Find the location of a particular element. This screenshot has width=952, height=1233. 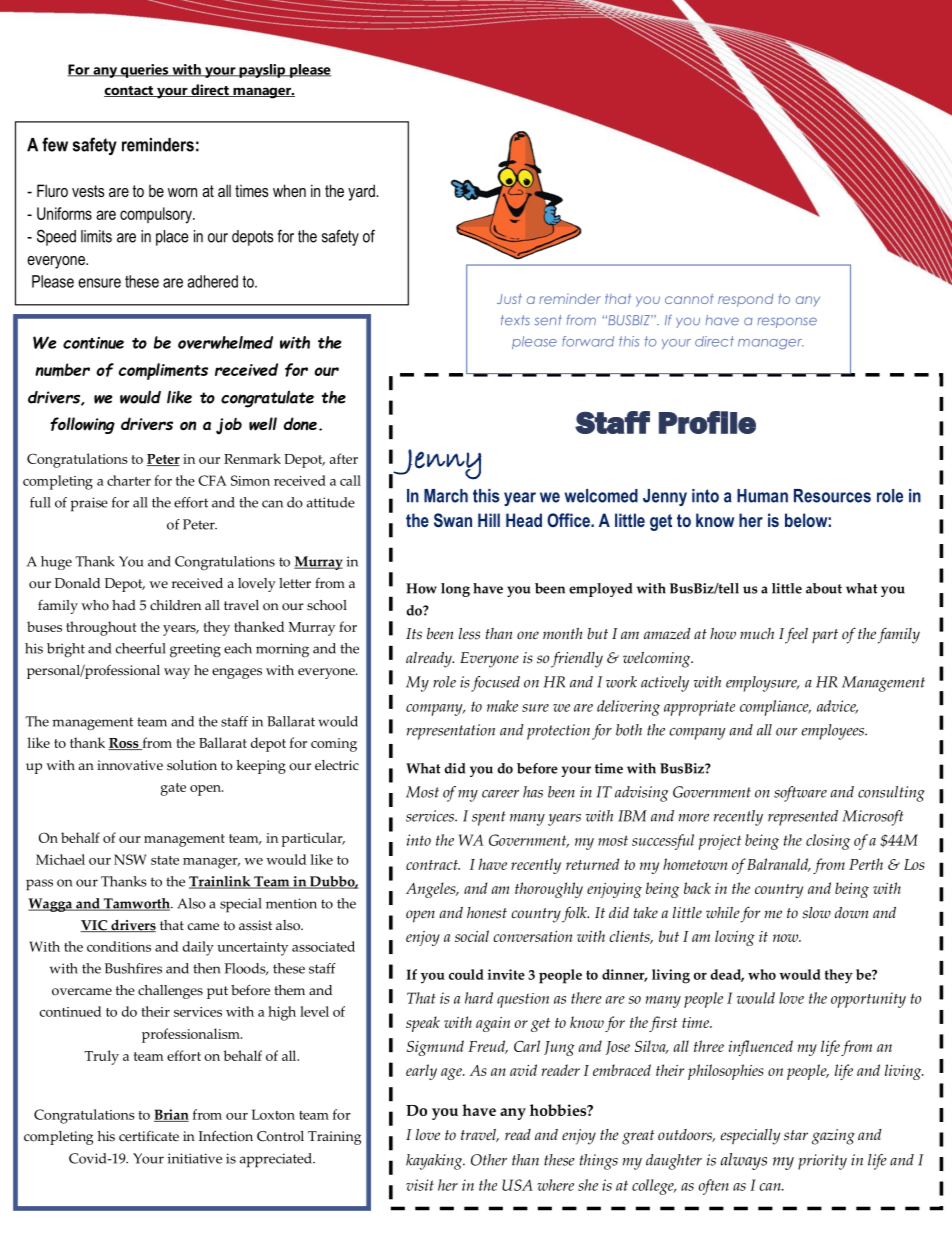

spent is located at coordinates (489, 818).
